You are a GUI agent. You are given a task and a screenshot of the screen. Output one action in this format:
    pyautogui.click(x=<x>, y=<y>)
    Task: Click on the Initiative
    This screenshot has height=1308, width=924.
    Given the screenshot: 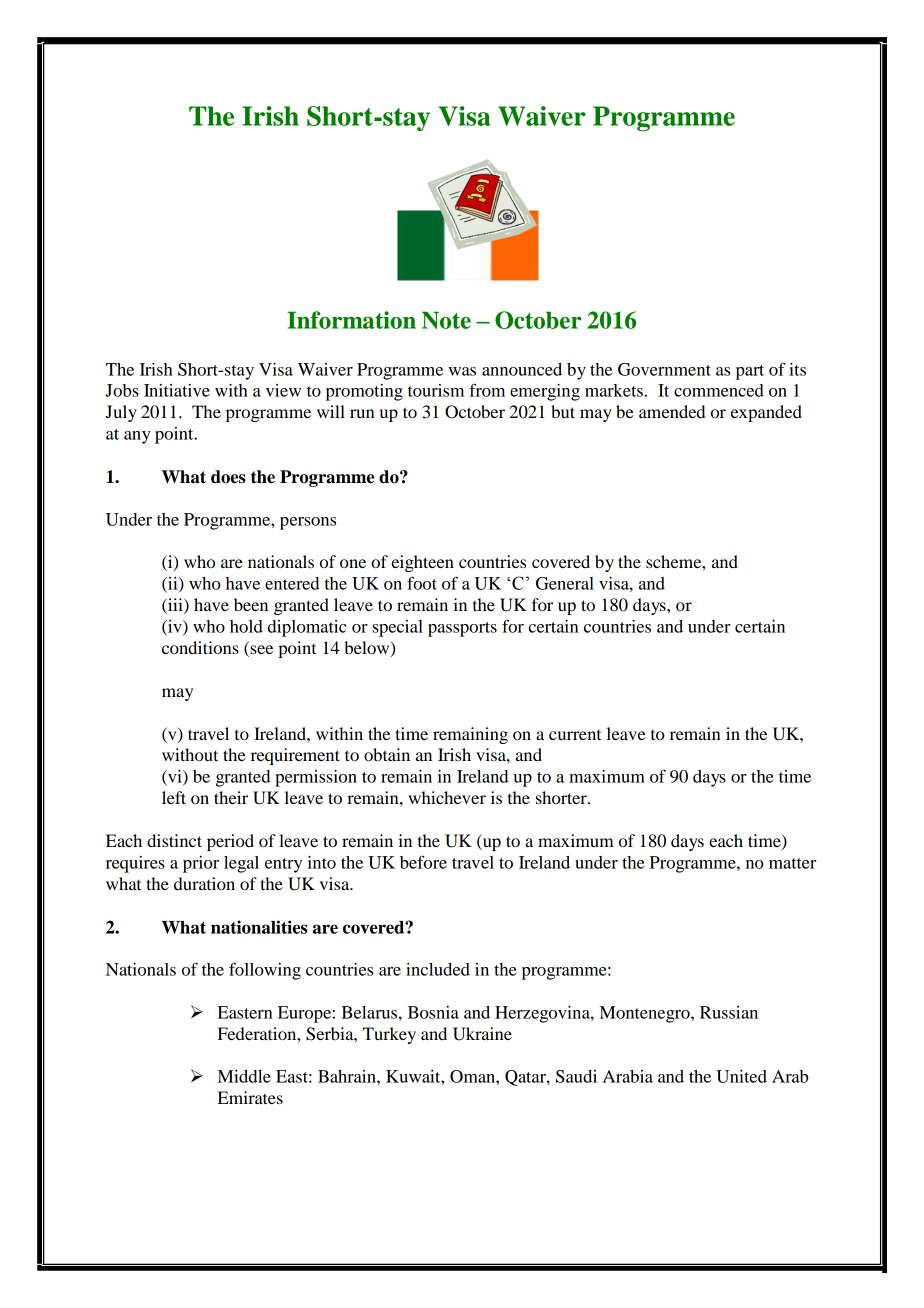 What is the action you would take?
    pyautogui.click(x=177, y=390)
